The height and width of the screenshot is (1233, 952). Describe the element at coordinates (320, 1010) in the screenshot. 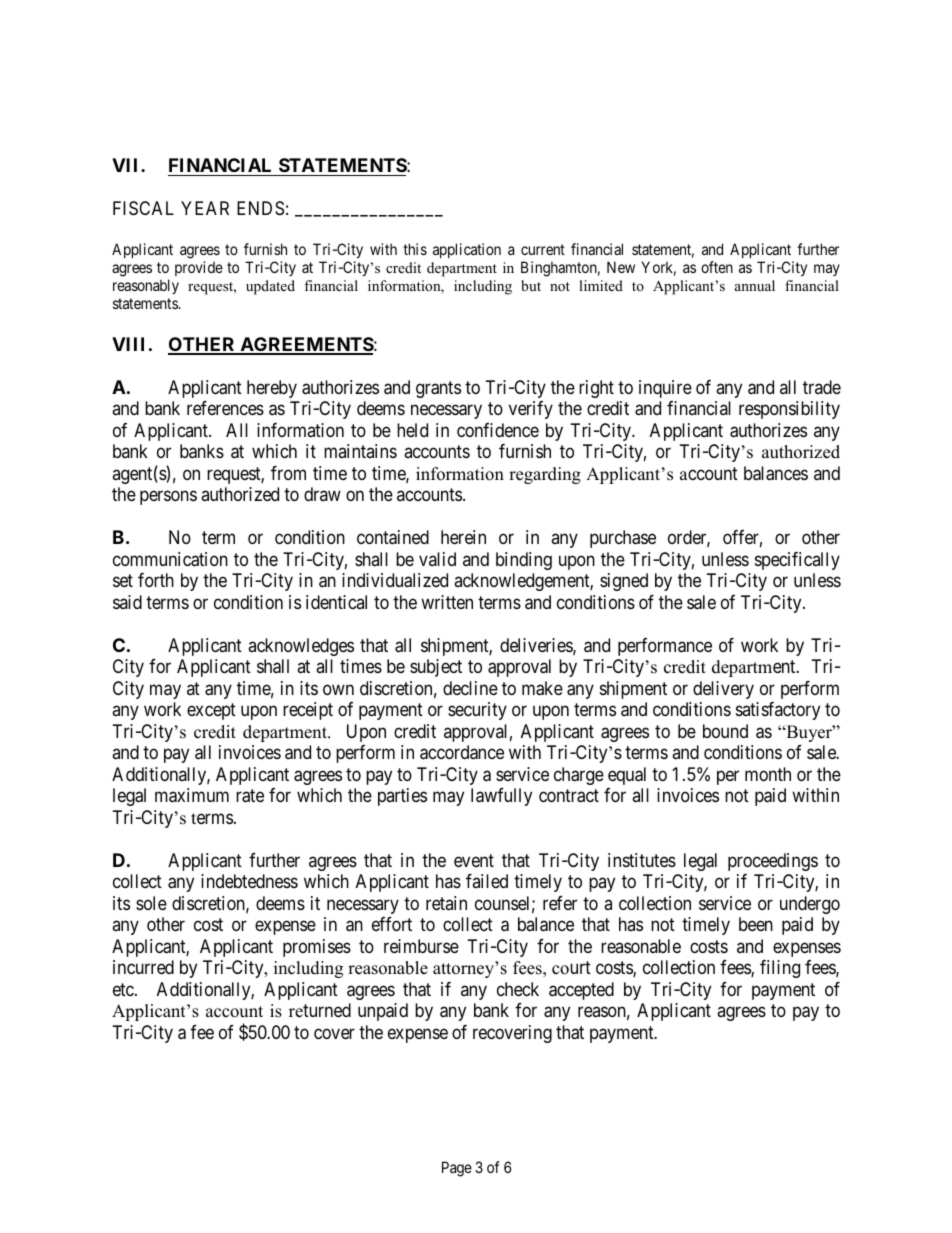

I see `returned` at that location.
